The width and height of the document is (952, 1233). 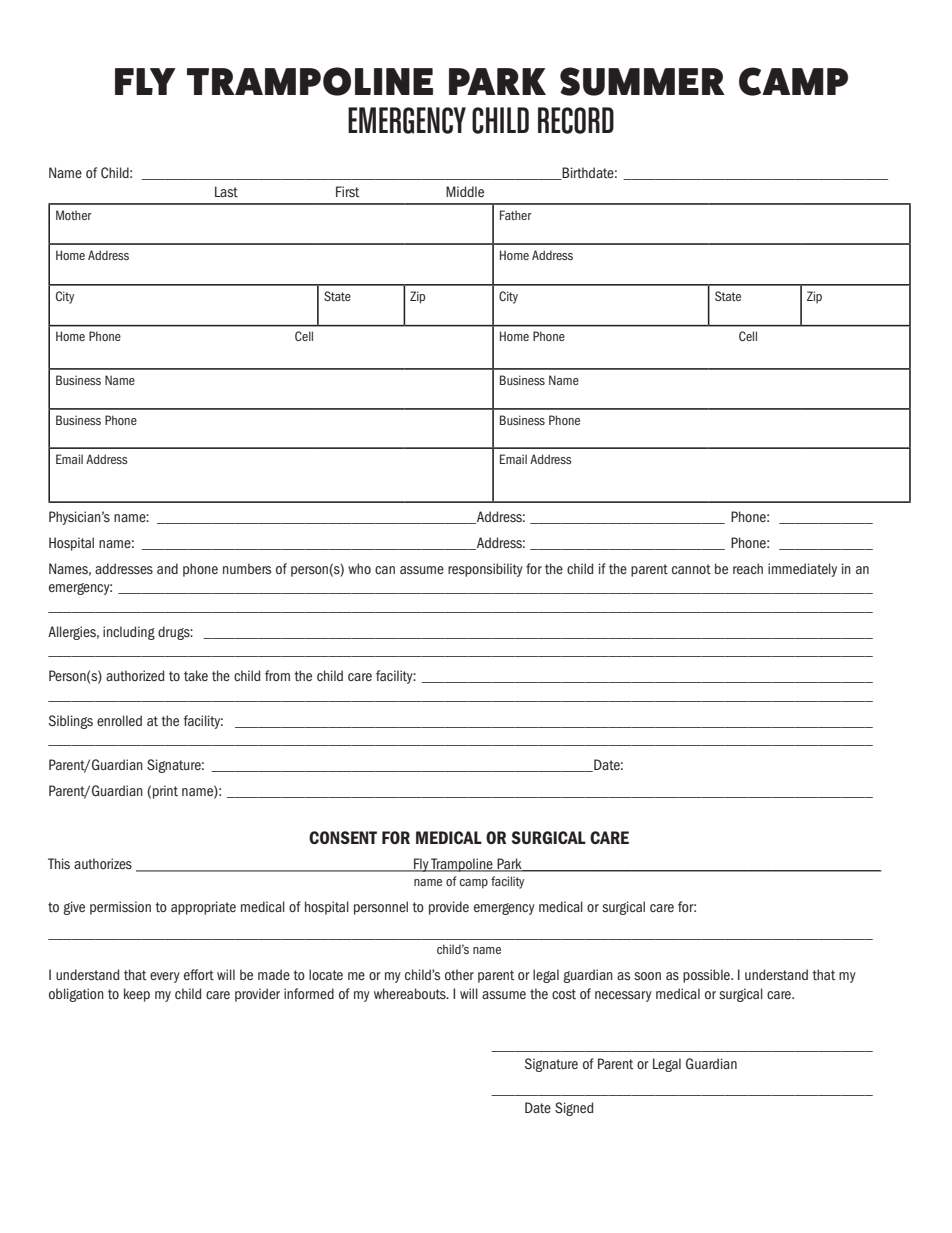 I want to click on First, so click(x=348, y=191).
